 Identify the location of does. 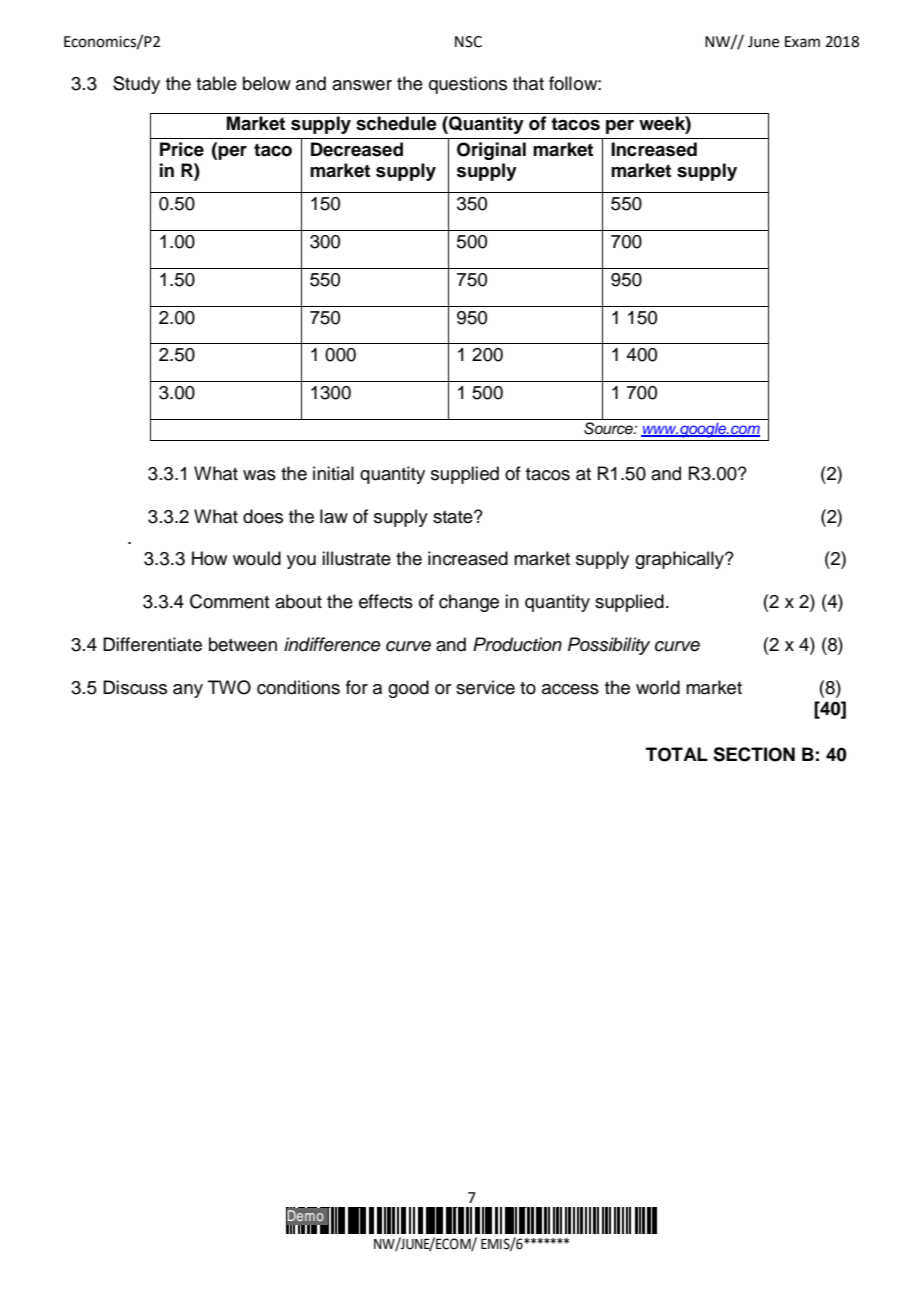
(263, 516).
